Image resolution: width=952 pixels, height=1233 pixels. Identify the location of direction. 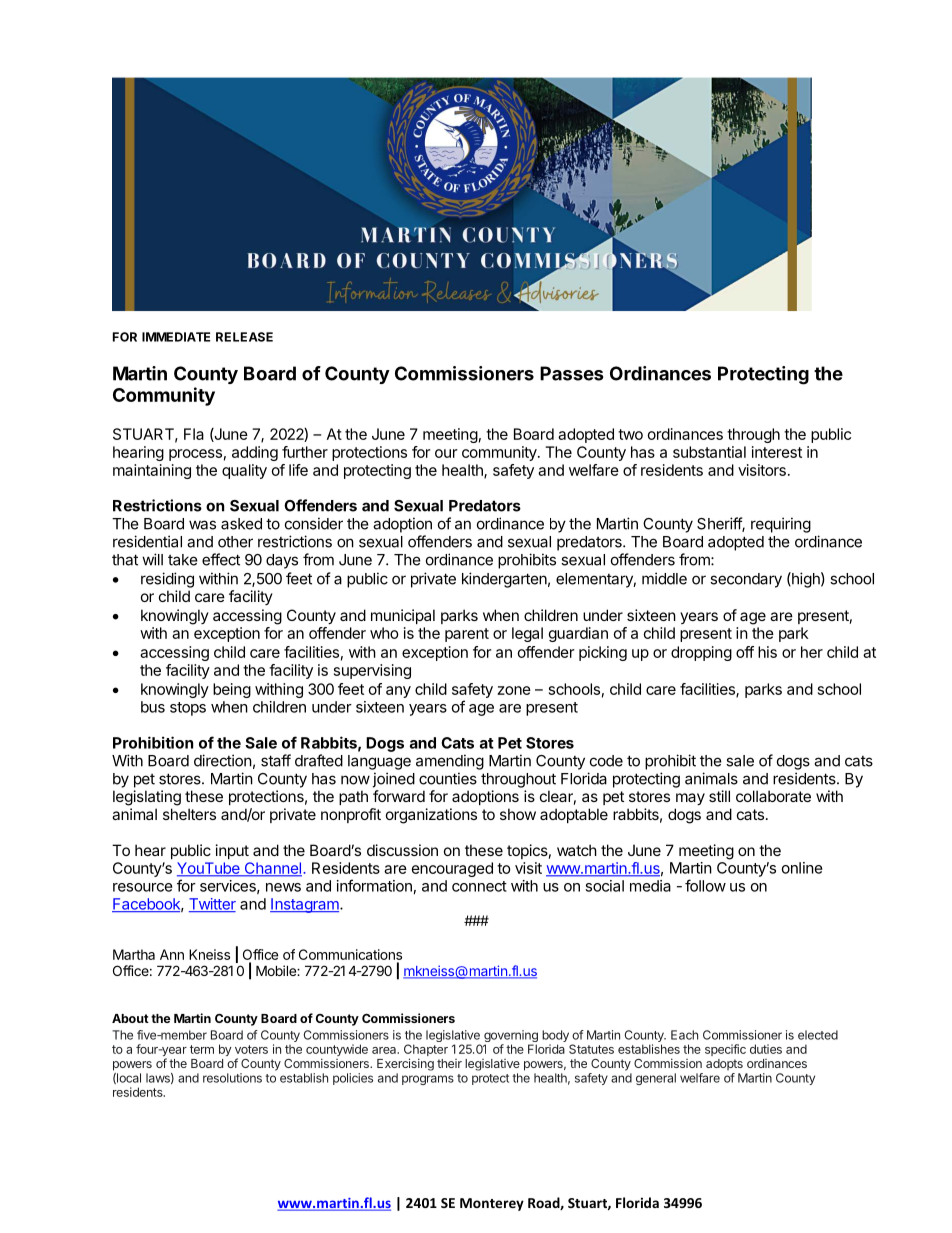
(223, 760).
